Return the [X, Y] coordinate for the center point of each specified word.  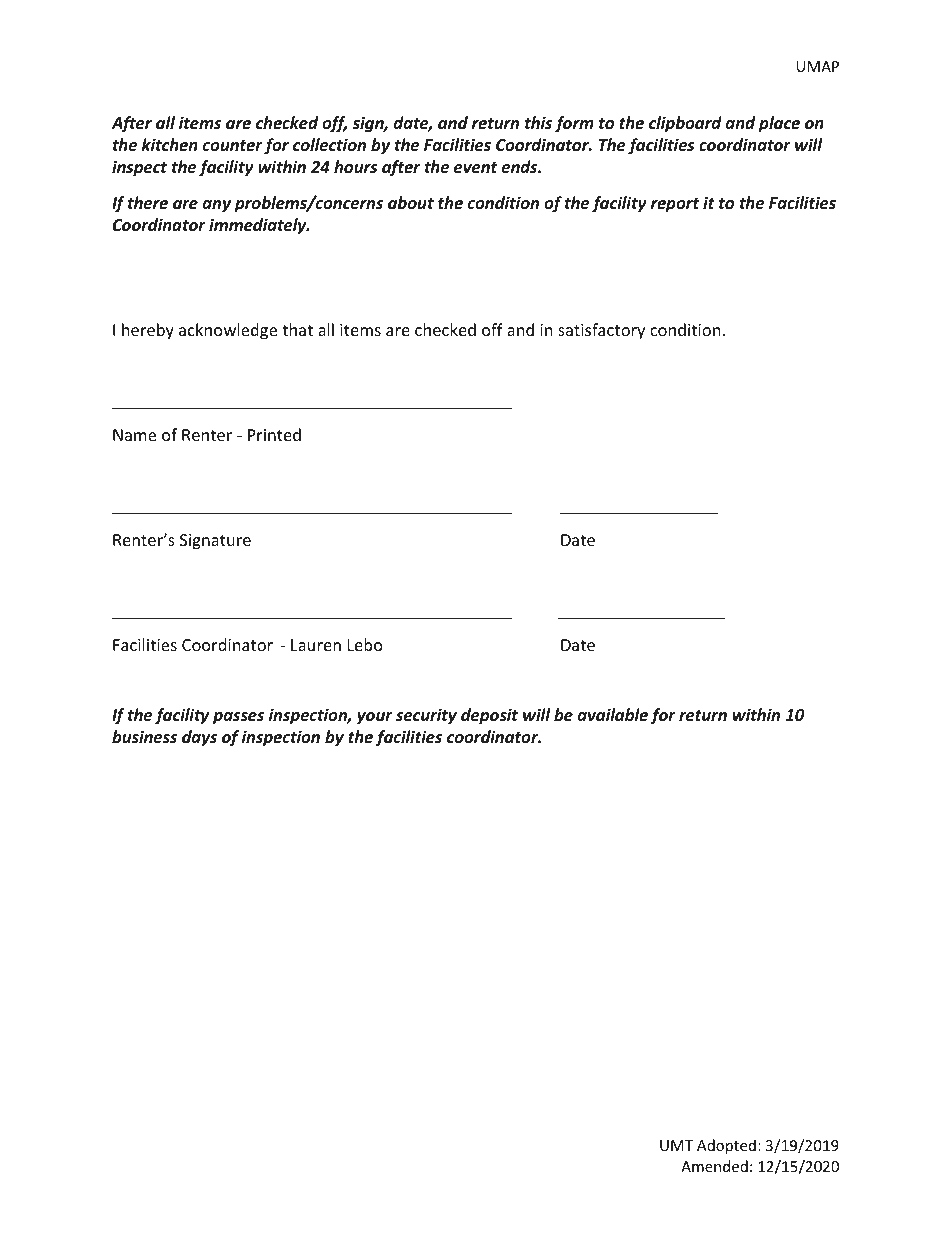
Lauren [316, 645]
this [538, 123]
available [613, 715]
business [144, 737]
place [779, 124]
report [675, 205]
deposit [489, 716]
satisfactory [601, 331]
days [199, 738]
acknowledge [228, 331]
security [426, 716]
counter [233, 145]
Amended [714, 1166]
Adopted [726, 1146]
